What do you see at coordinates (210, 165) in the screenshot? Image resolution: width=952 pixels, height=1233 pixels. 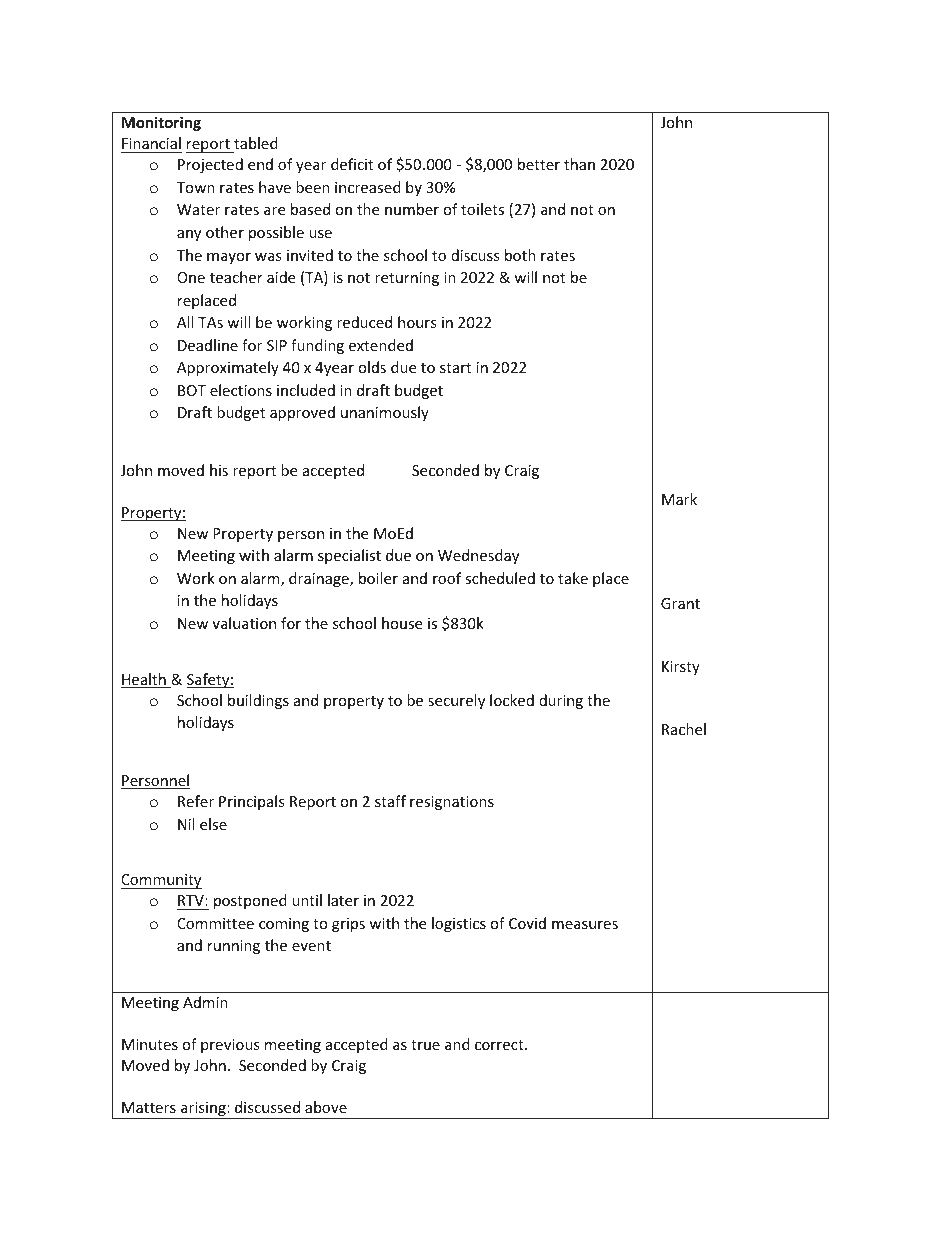 I see `Projected` at bounding box center [210, 165].
